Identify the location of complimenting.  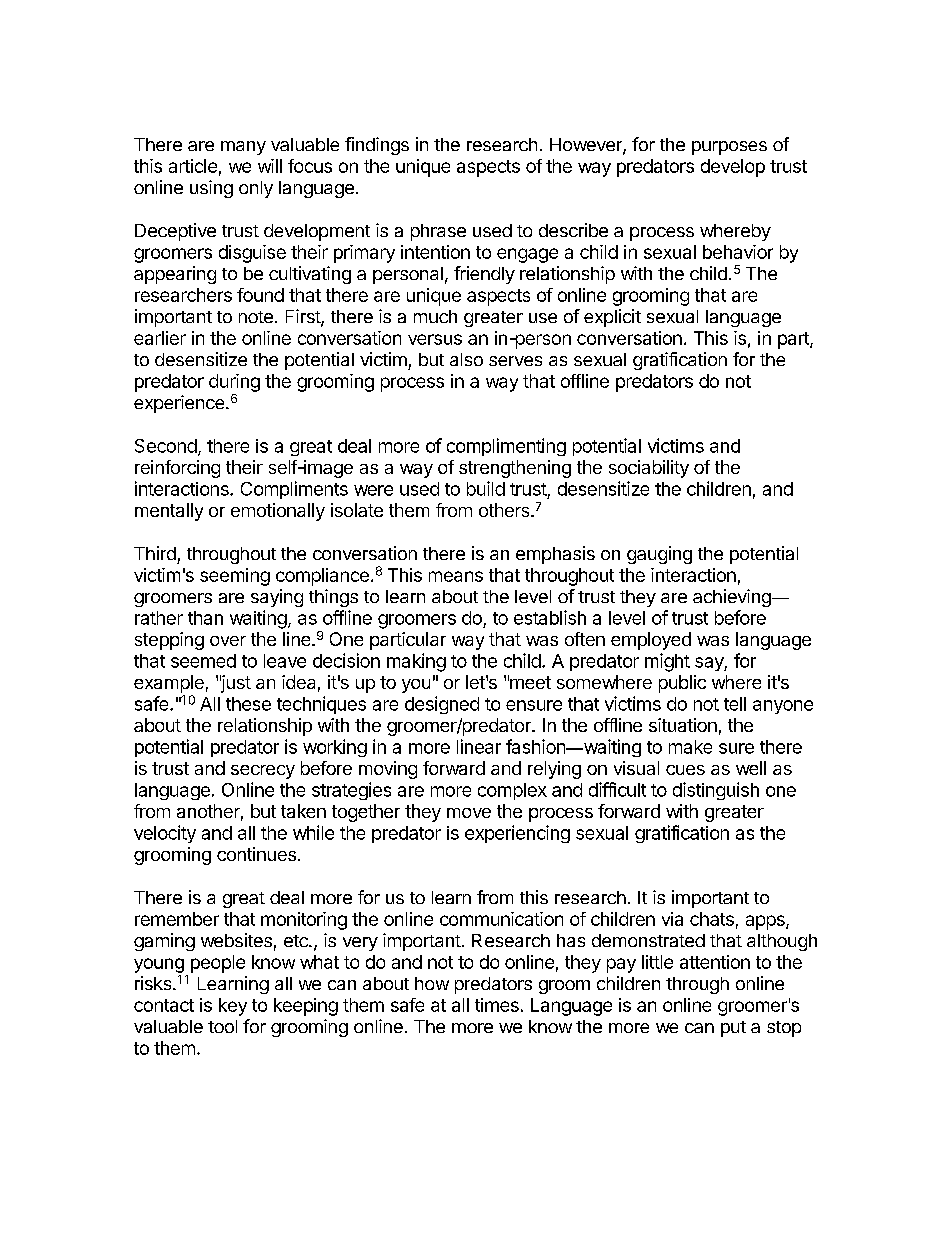
(506, 447).
